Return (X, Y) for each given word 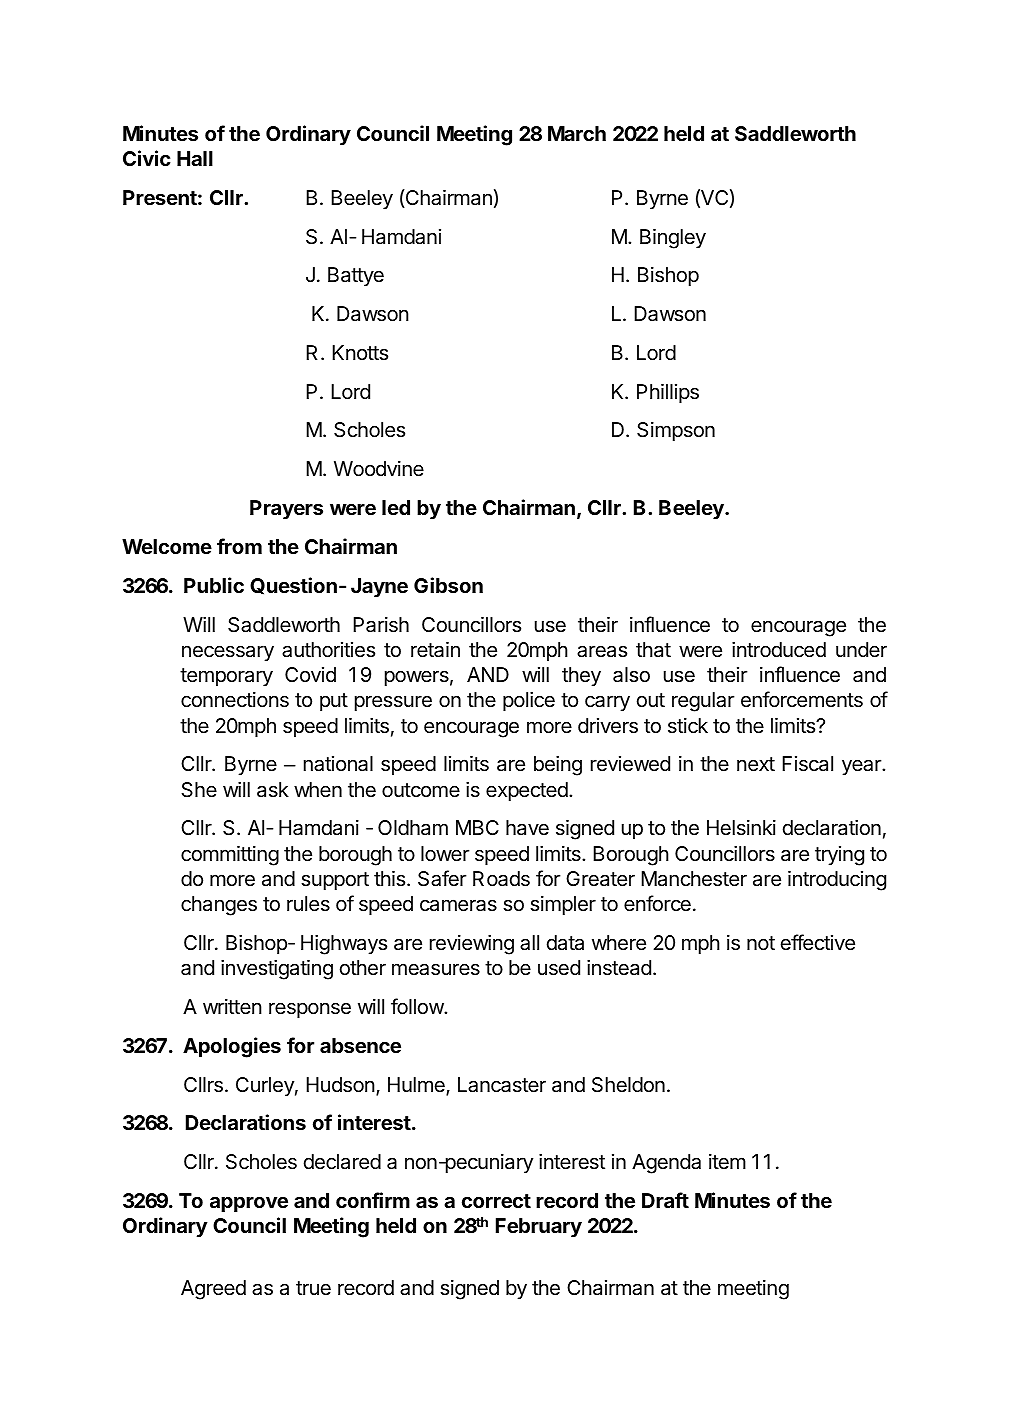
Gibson (448, 585)
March (577, 133)
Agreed (213, 1290)
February (539, 1227)
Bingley (673, 239)
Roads (501, 879)
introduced (779, 650)
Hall (195, 158)
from (239, 546)
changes (219, 906)
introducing (837, 881)
